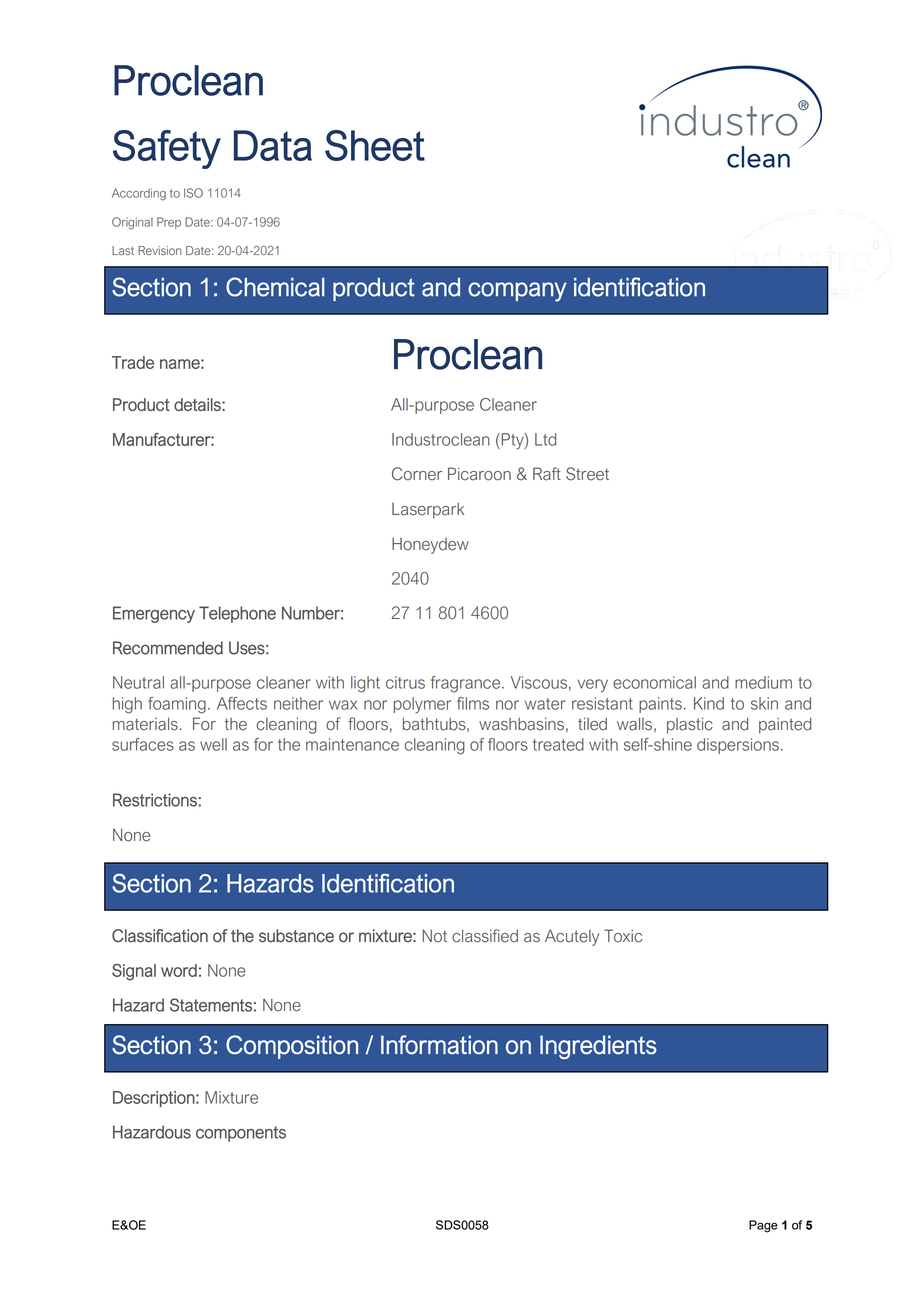 Image resolution: width=924 pixels, height=1308 pixels. I want to click on fragrance, so click(467, 684).
